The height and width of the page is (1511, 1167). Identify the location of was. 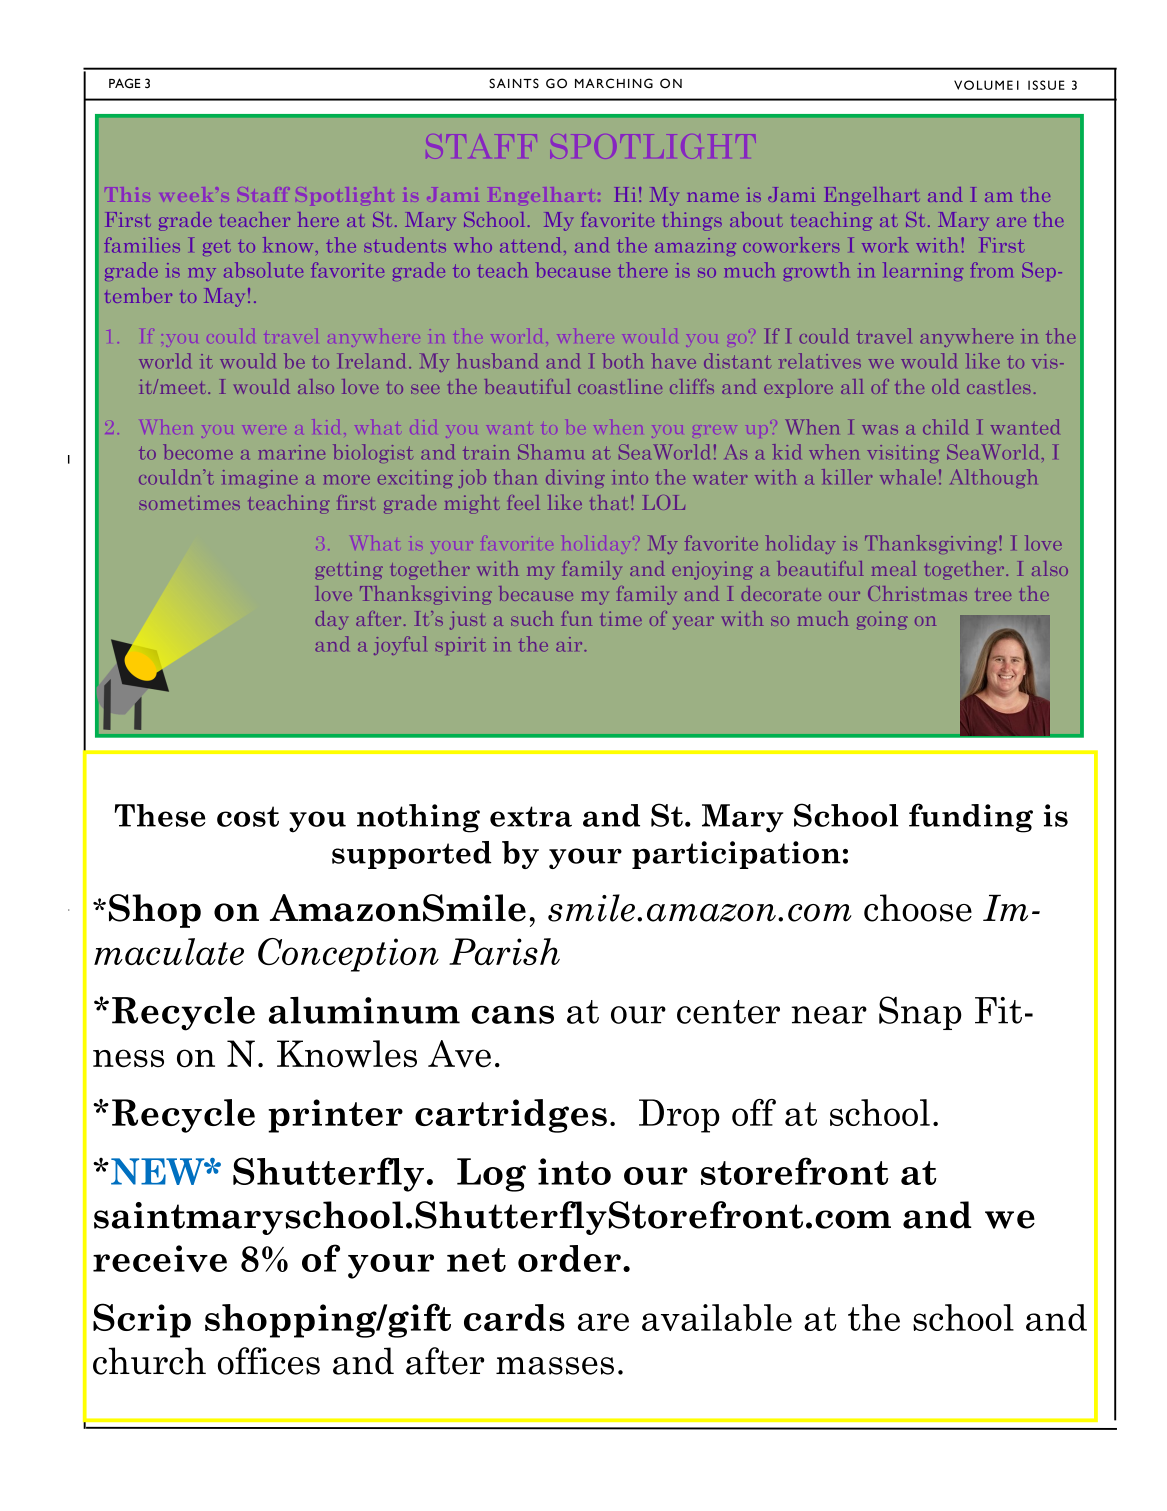
(880, 430).
